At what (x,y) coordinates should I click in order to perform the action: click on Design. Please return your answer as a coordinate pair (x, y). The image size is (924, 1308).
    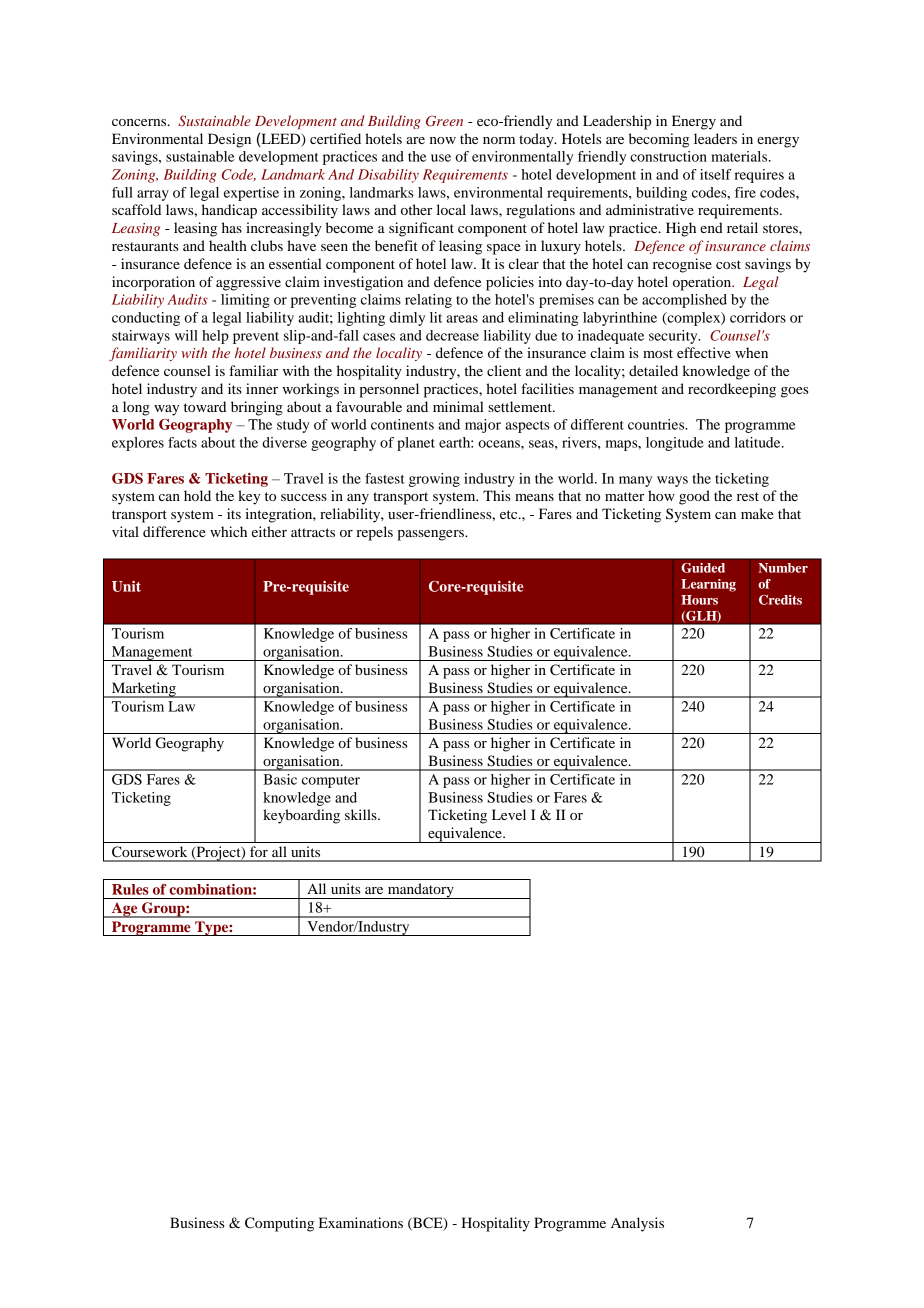
    Looking at the image, I should click on (229, 140).
